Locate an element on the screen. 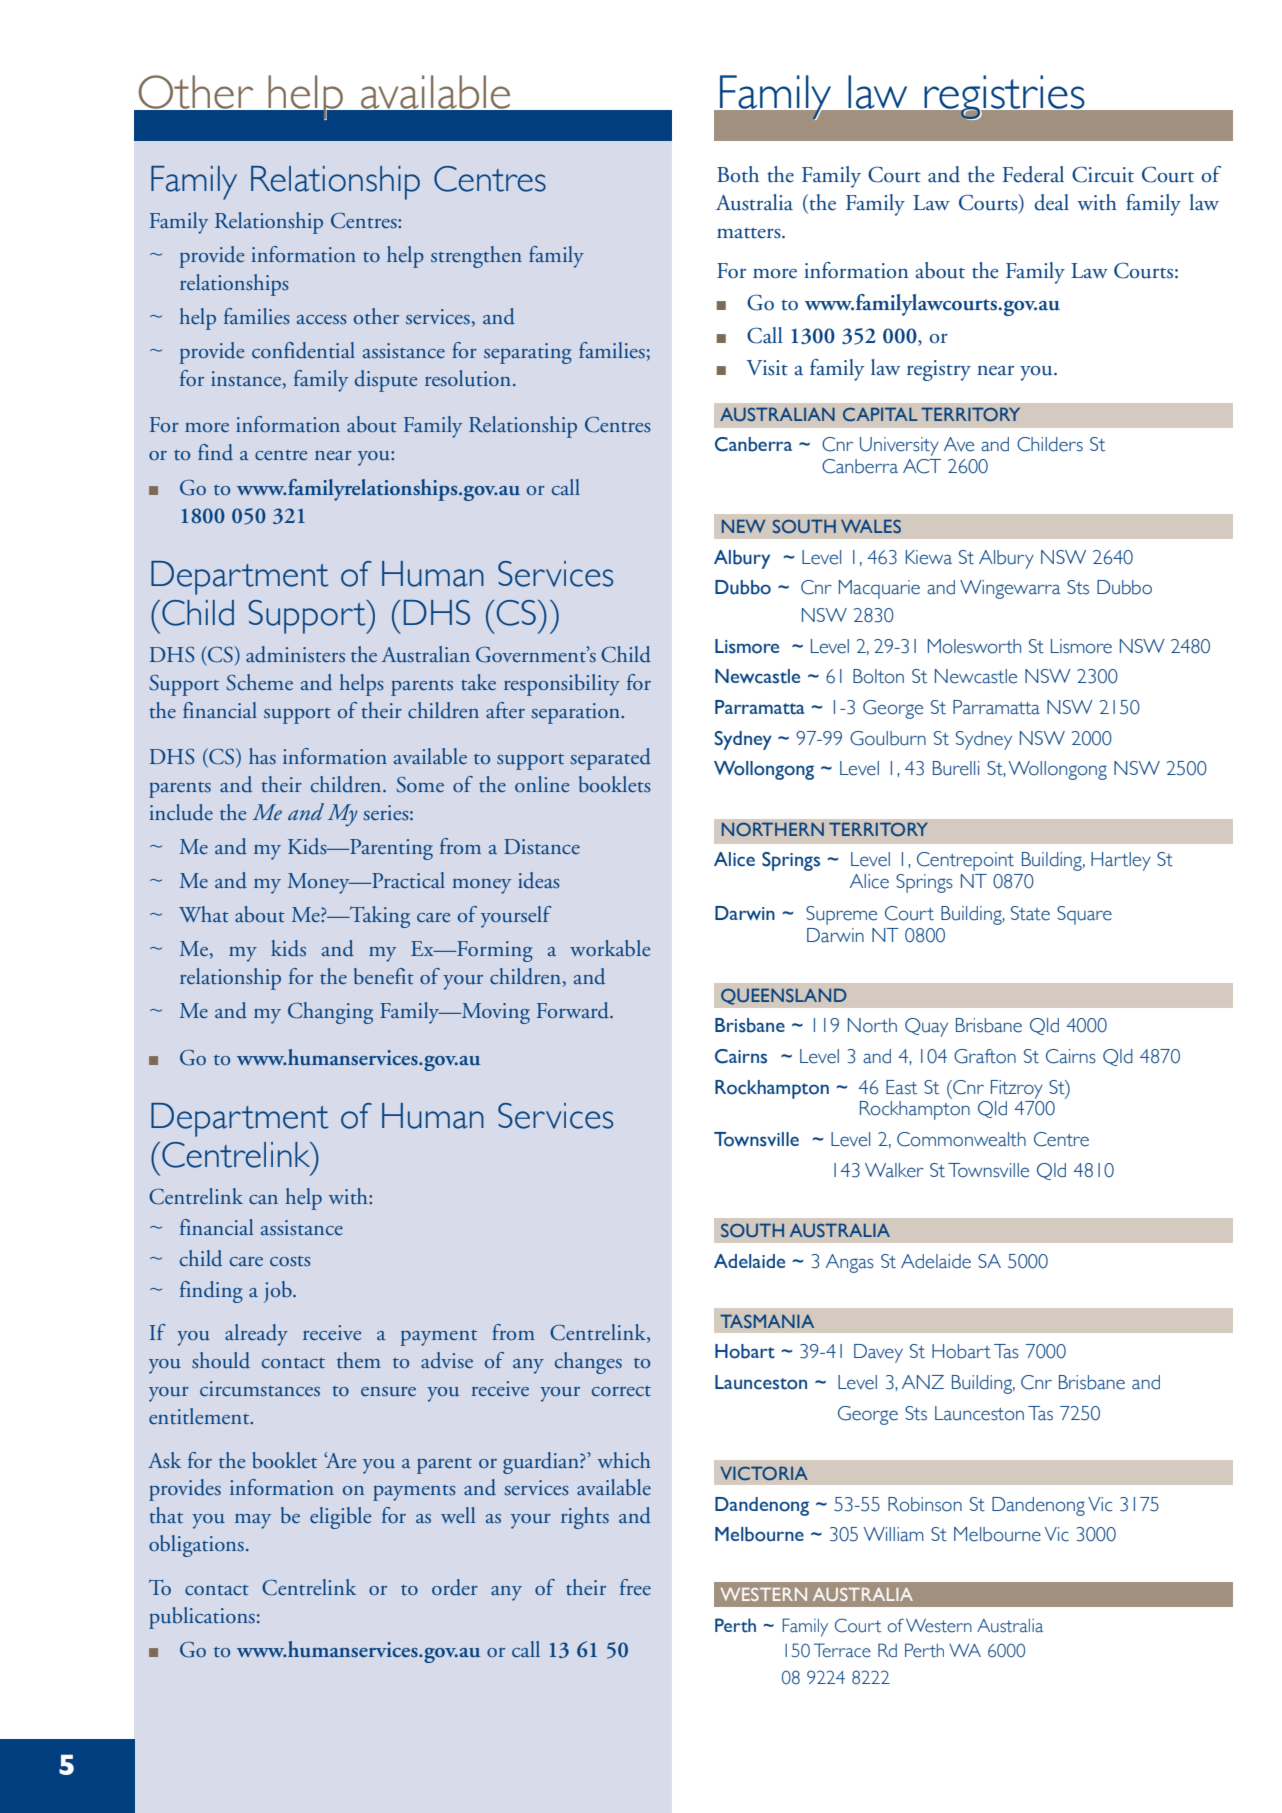  matters is located at coordinates (750, 233).
